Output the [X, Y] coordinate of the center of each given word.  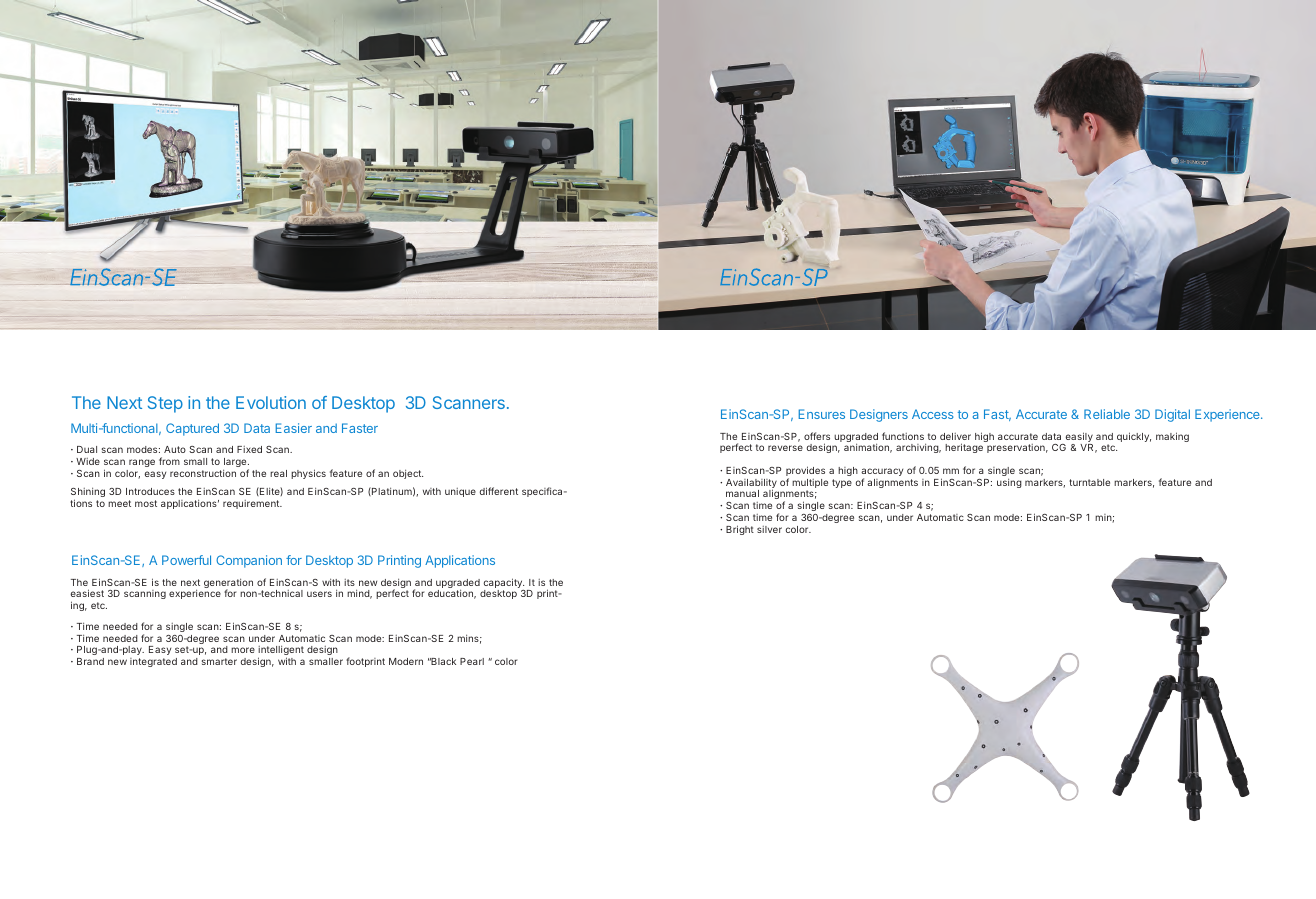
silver [769, 529]
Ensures [821, 414]
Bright [740, 530]
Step [165, 404]
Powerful [186, 560]
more [243, 650]
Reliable [1107, 414]
